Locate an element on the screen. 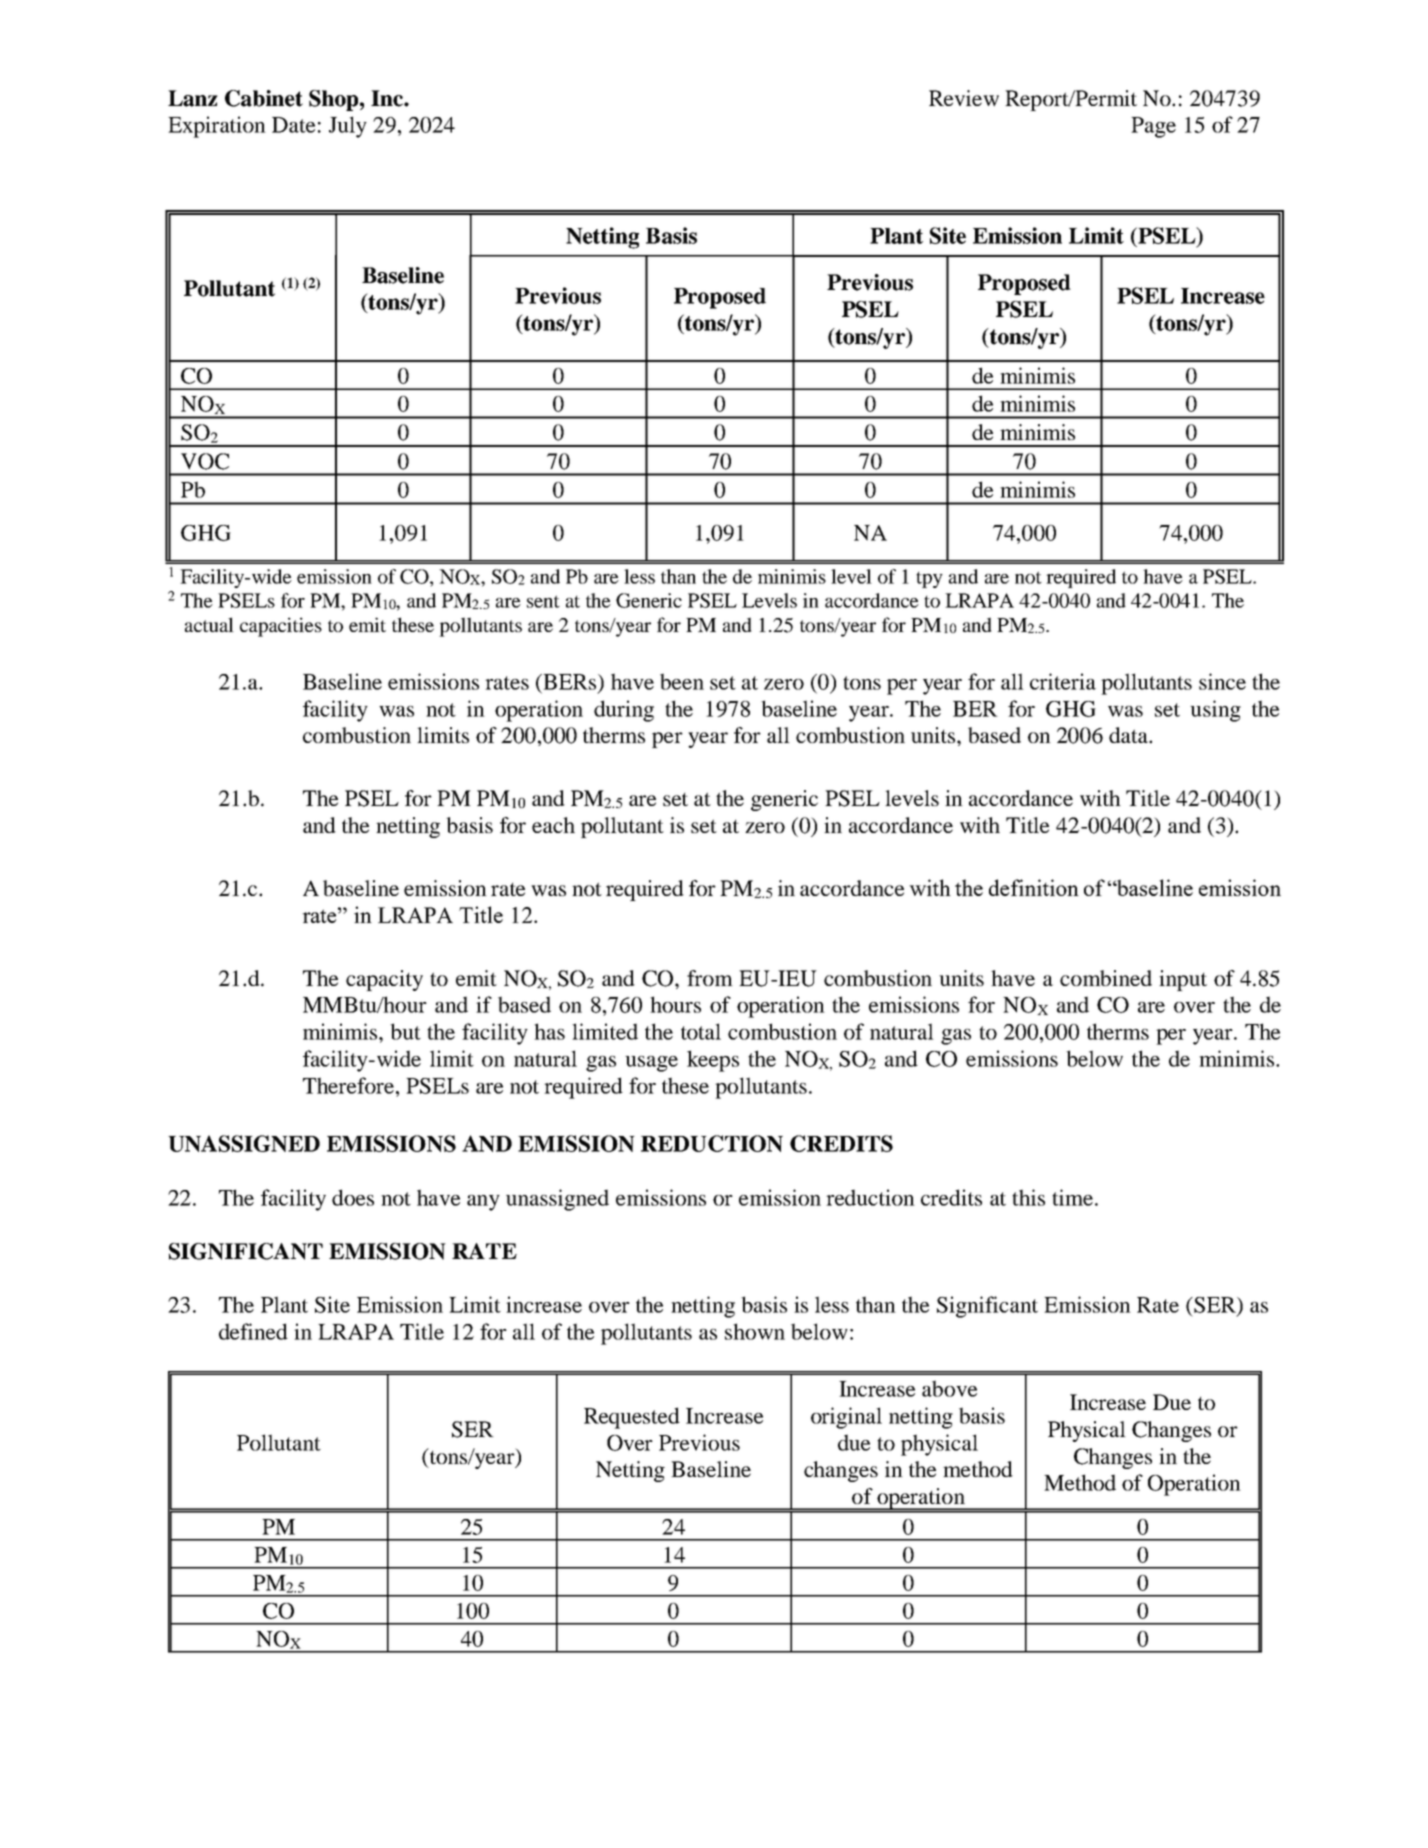 Image resolution: width=1428 pixels, height=1848 pixels. July is located at coordinates (348, 127).
